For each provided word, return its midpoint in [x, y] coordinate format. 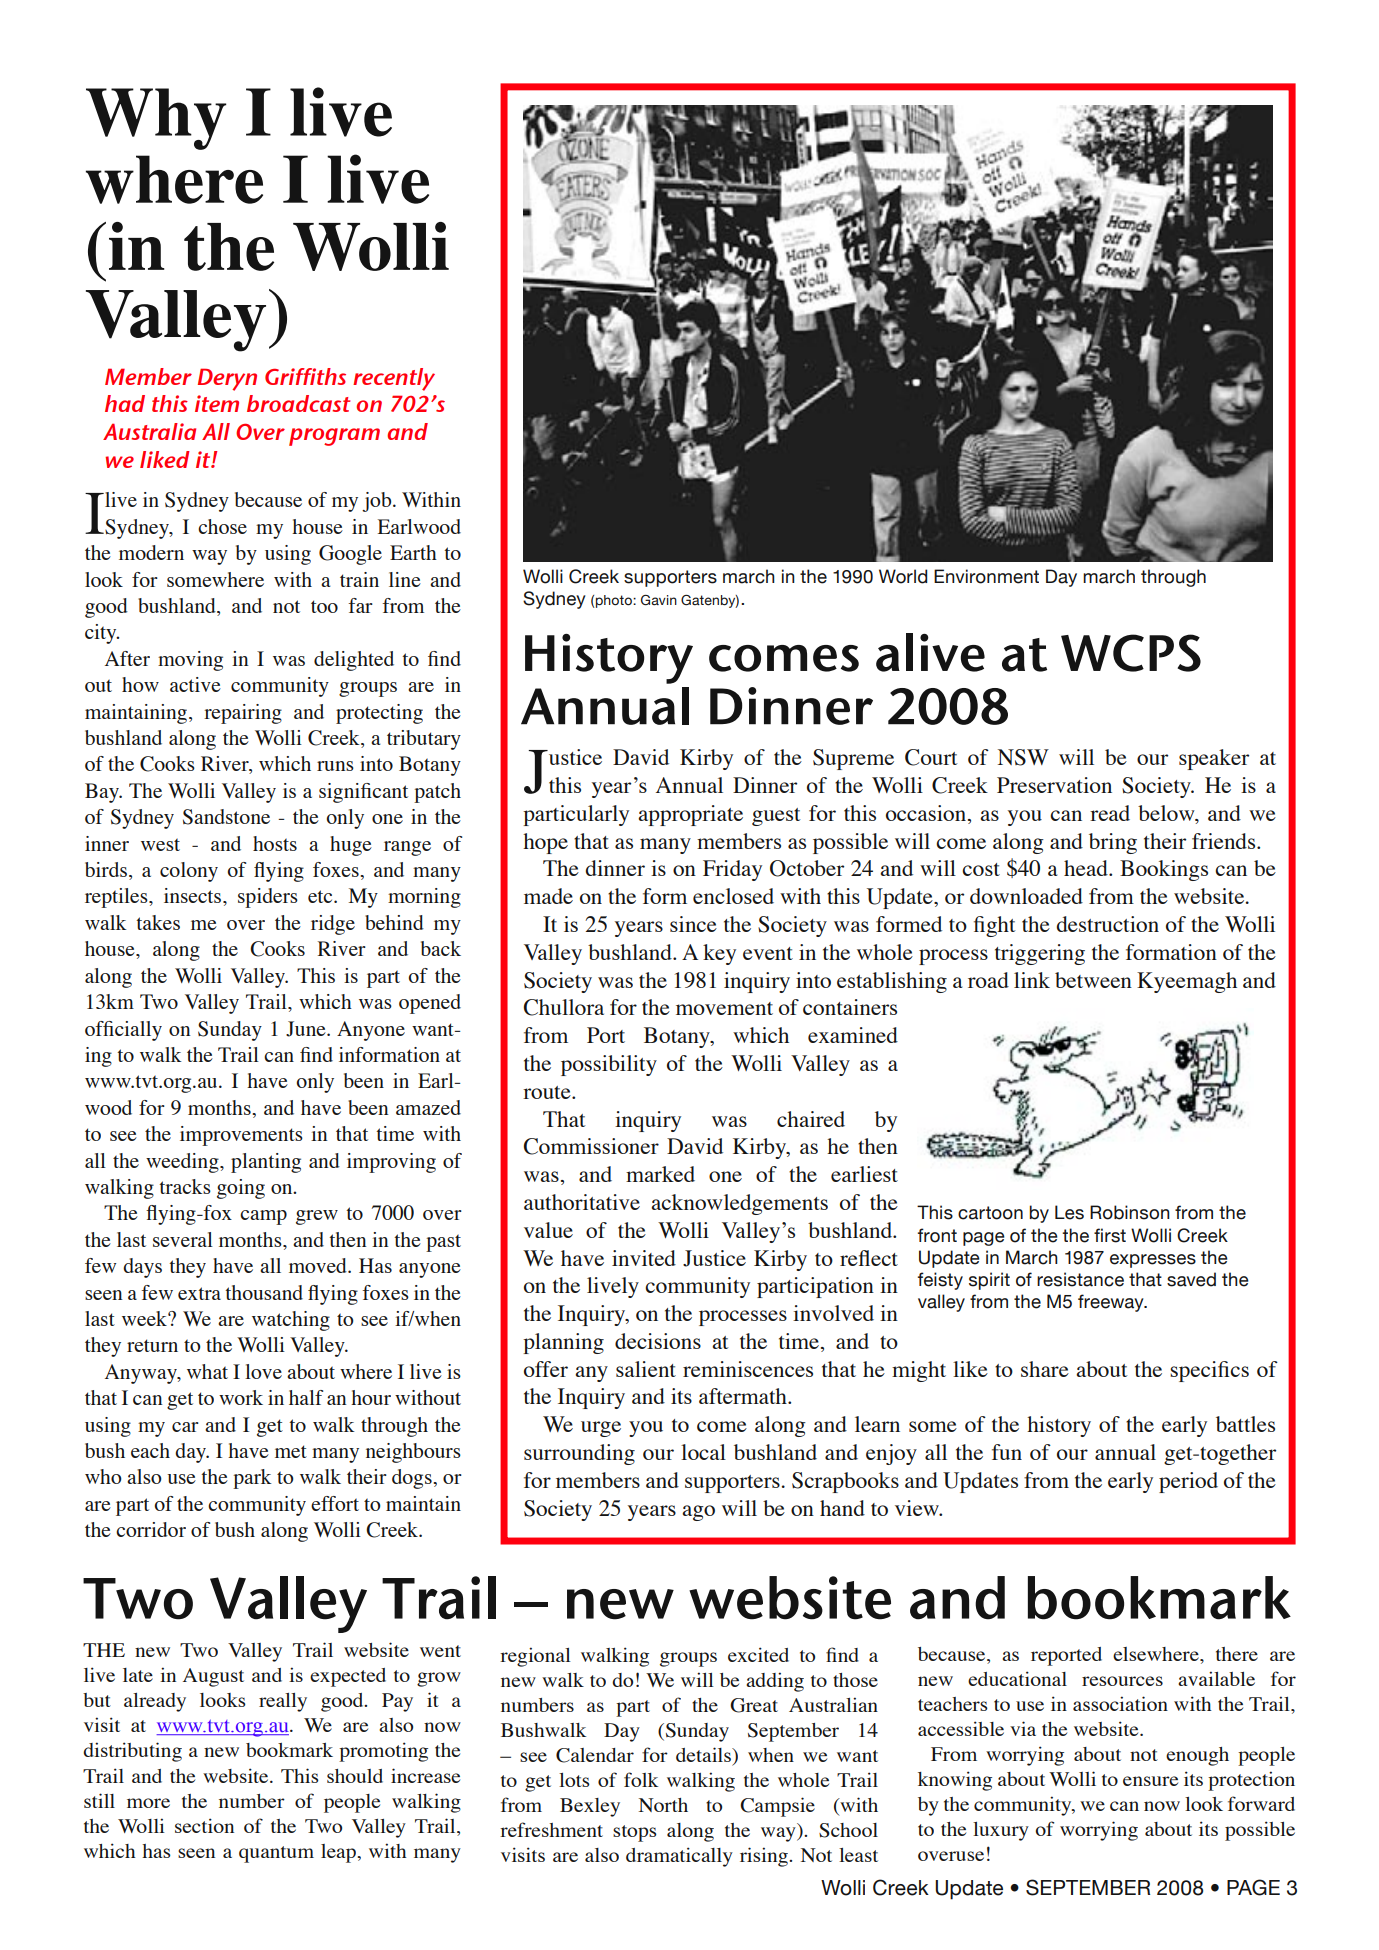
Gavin [659, 600]
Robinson [1130, 1212]
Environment [986, 576]
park [252, 1479]
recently [394, 379]
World [903, 576]
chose [222, 526]
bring [1113, 843]
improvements [241, 1136]
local [703, 1452]
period [1188, 1482]
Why [156, 119]
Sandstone [226, 817]
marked [660, 1174]
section [204, 1825]
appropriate [690, 815]
